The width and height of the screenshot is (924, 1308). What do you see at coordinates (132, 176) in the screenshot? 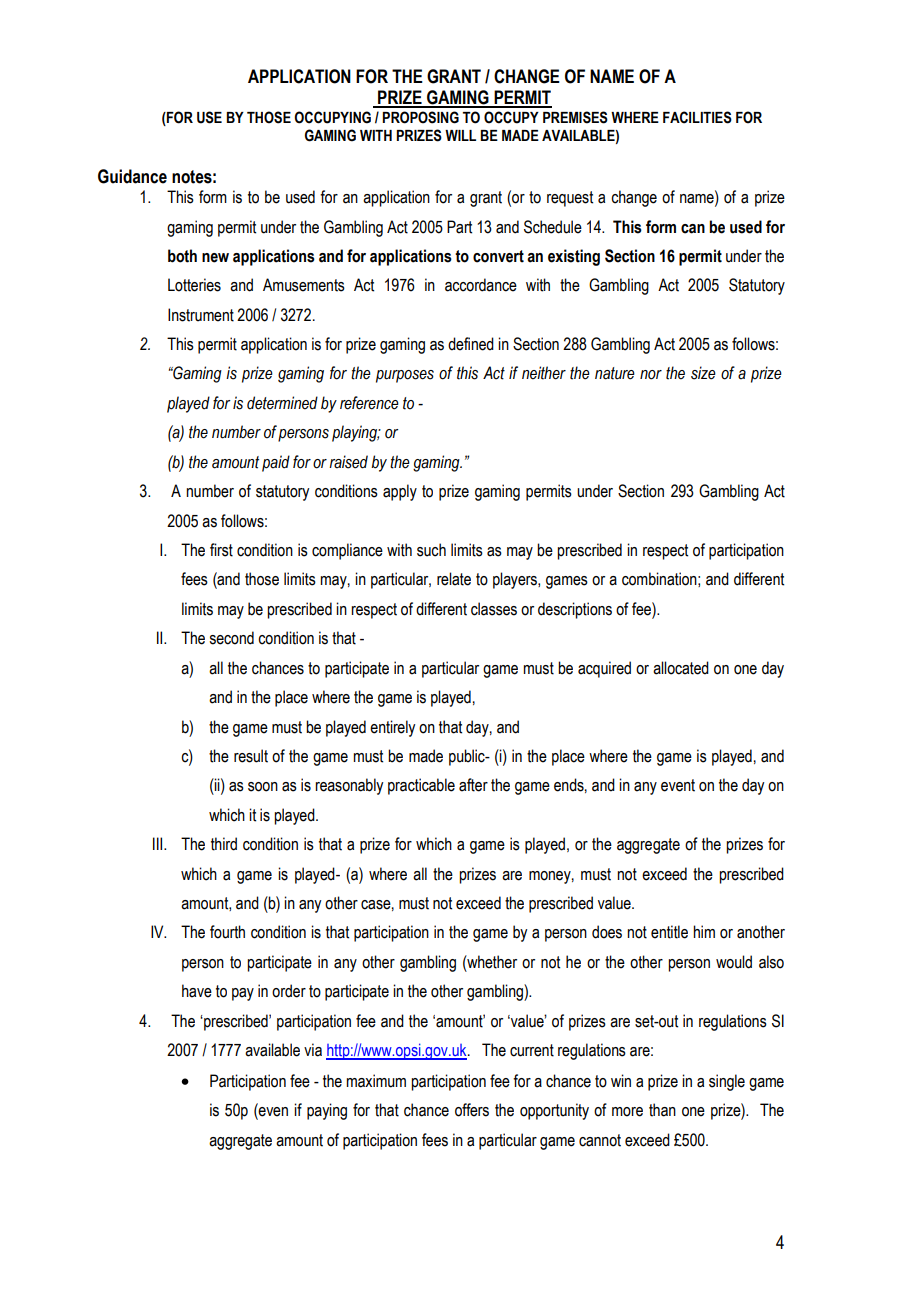
I see `Guidance` at bounding box center [132, 176].
